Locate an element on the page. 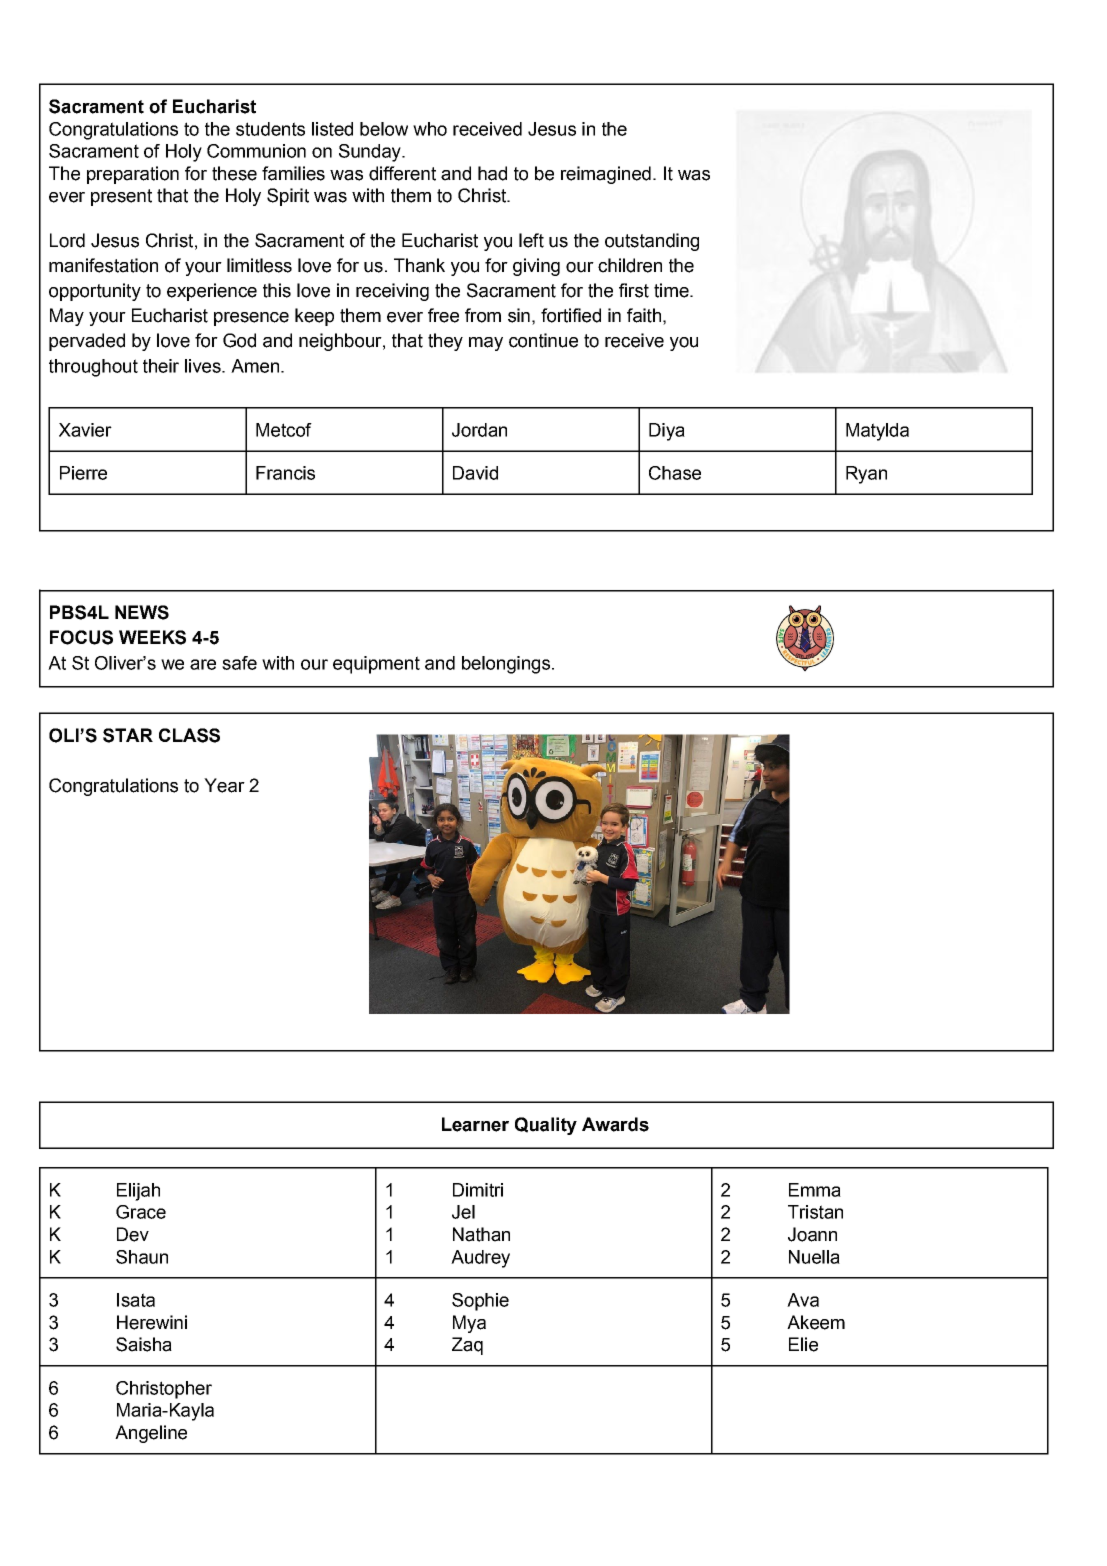  preparation is located at coordinates (133, 175).
